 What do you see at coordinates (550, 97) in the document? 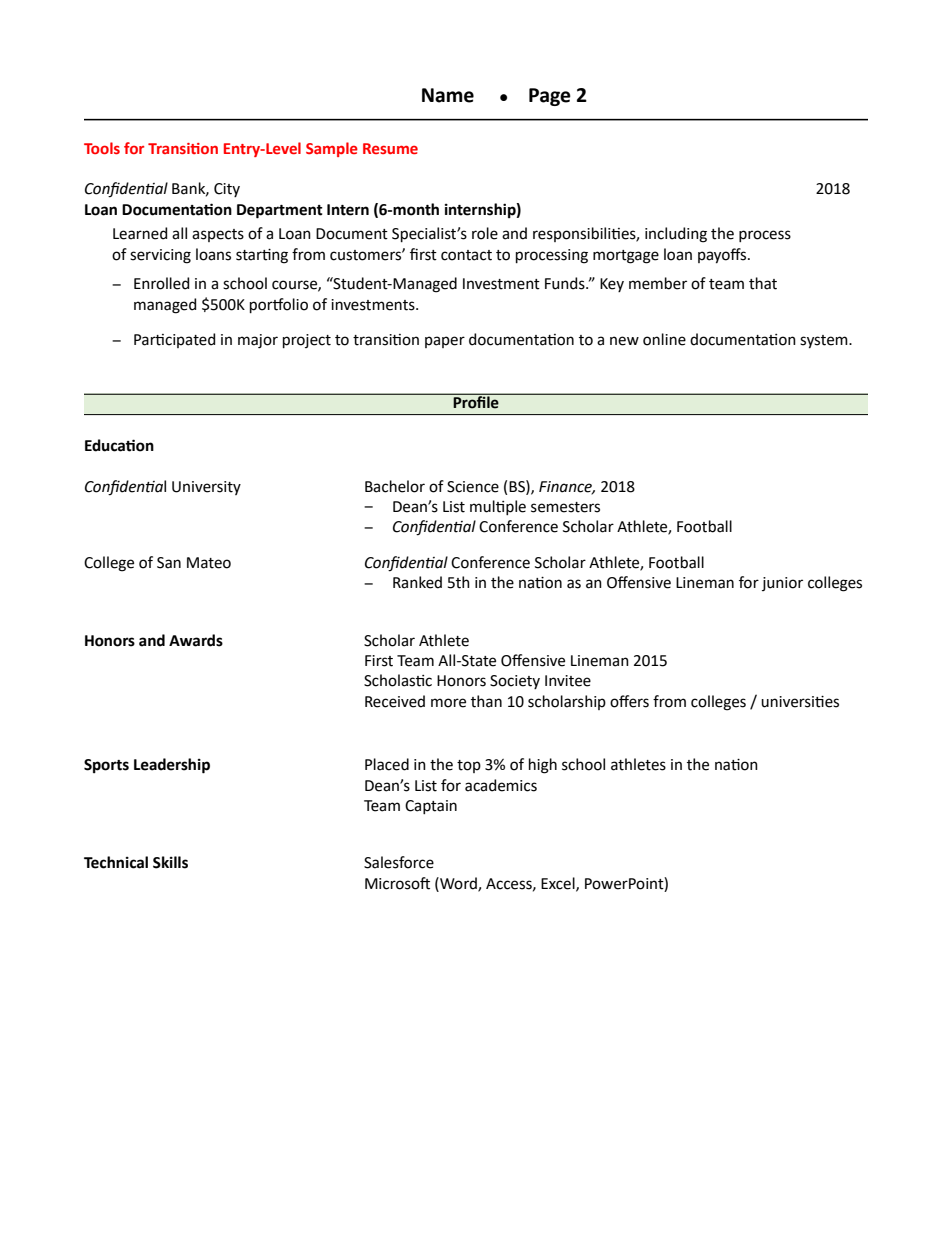
I see `Page` at bounding box center [550, 97].
